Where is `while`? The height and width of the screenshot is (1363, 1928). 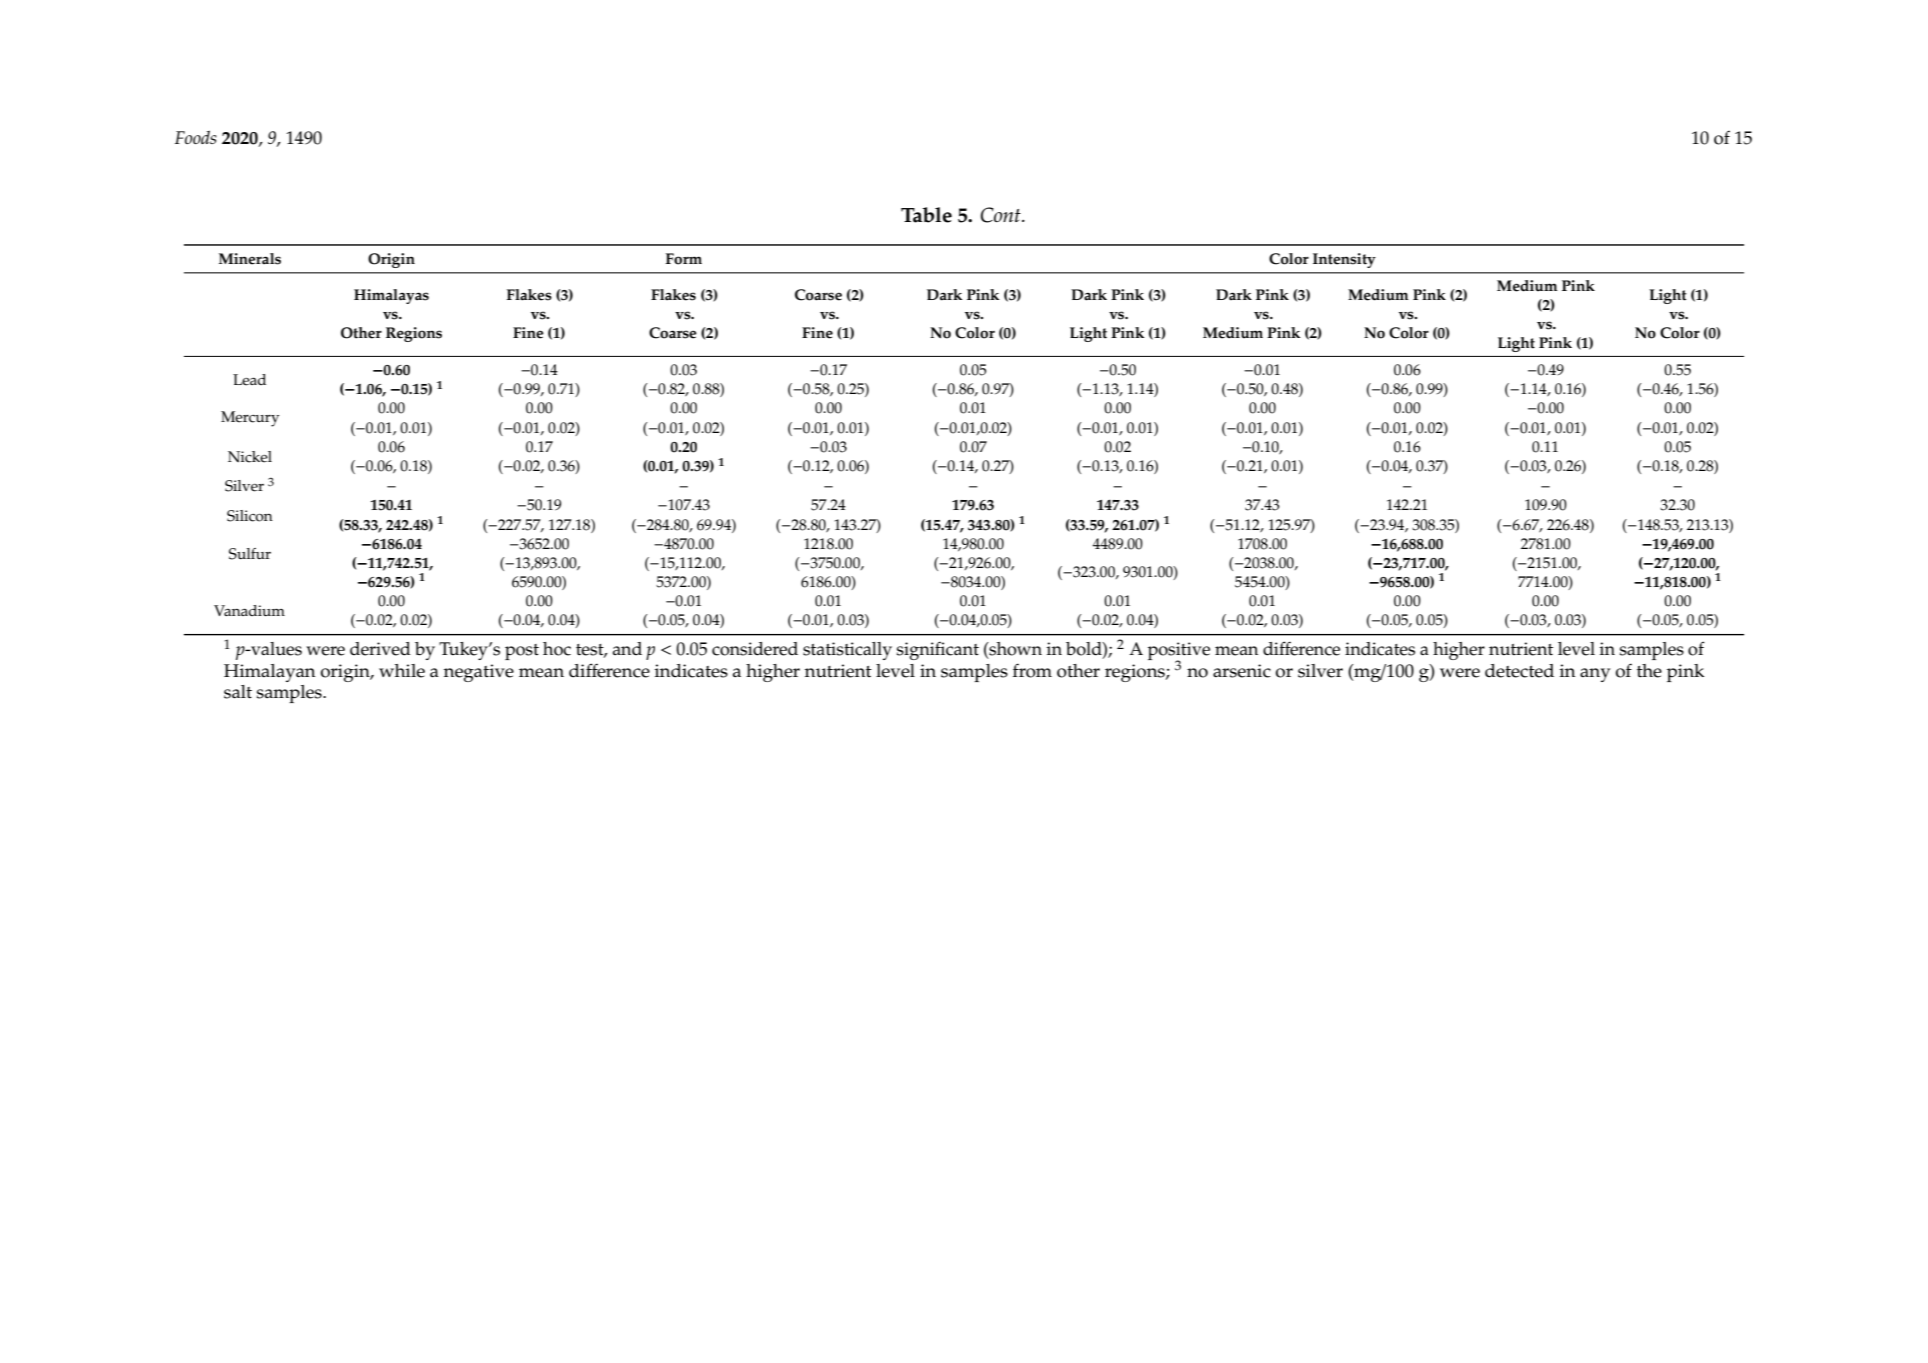 while is located at coordinates (402, 671).
